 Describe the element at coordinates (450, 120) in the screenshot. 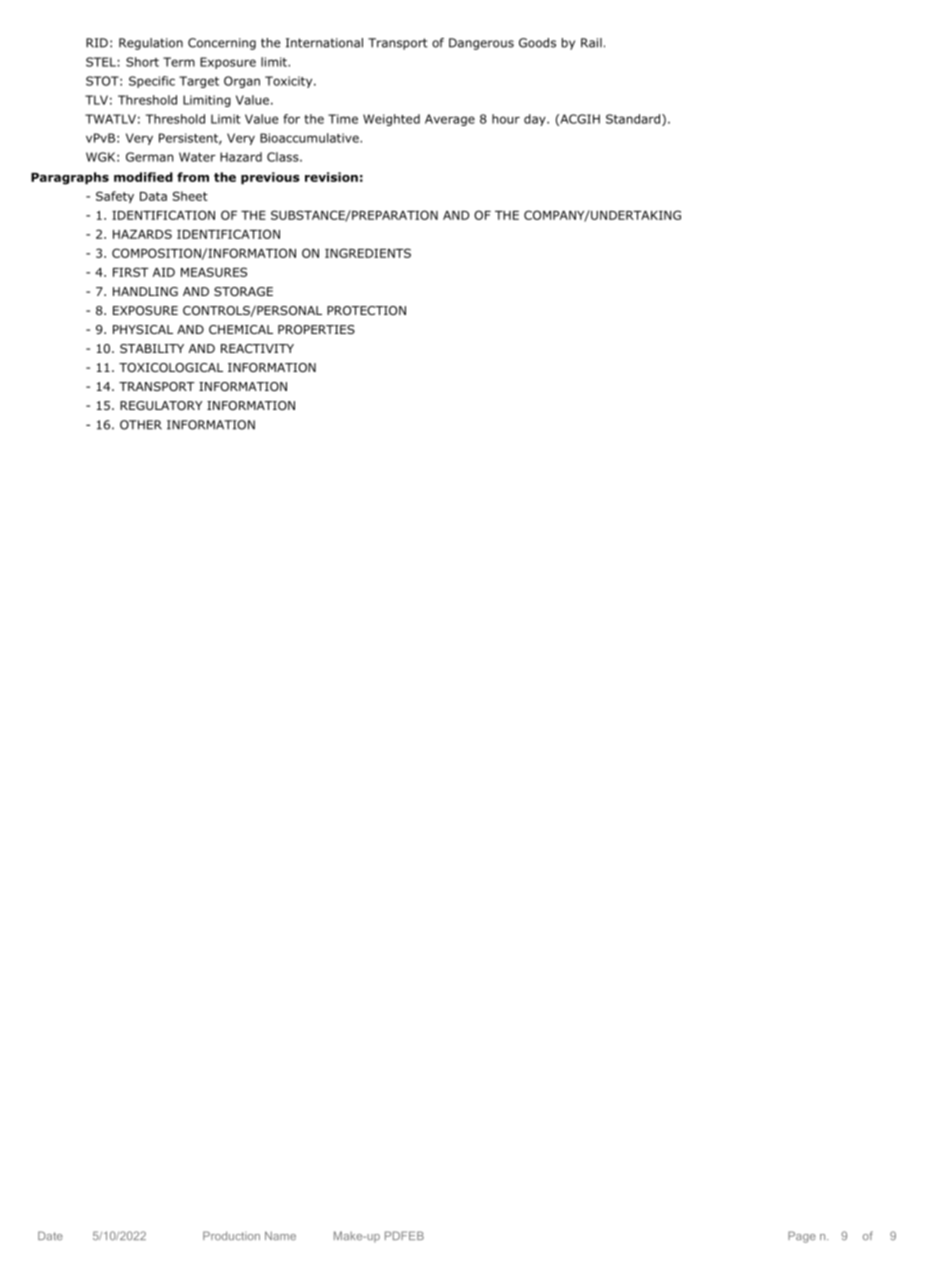

I see `Average` at that location.
